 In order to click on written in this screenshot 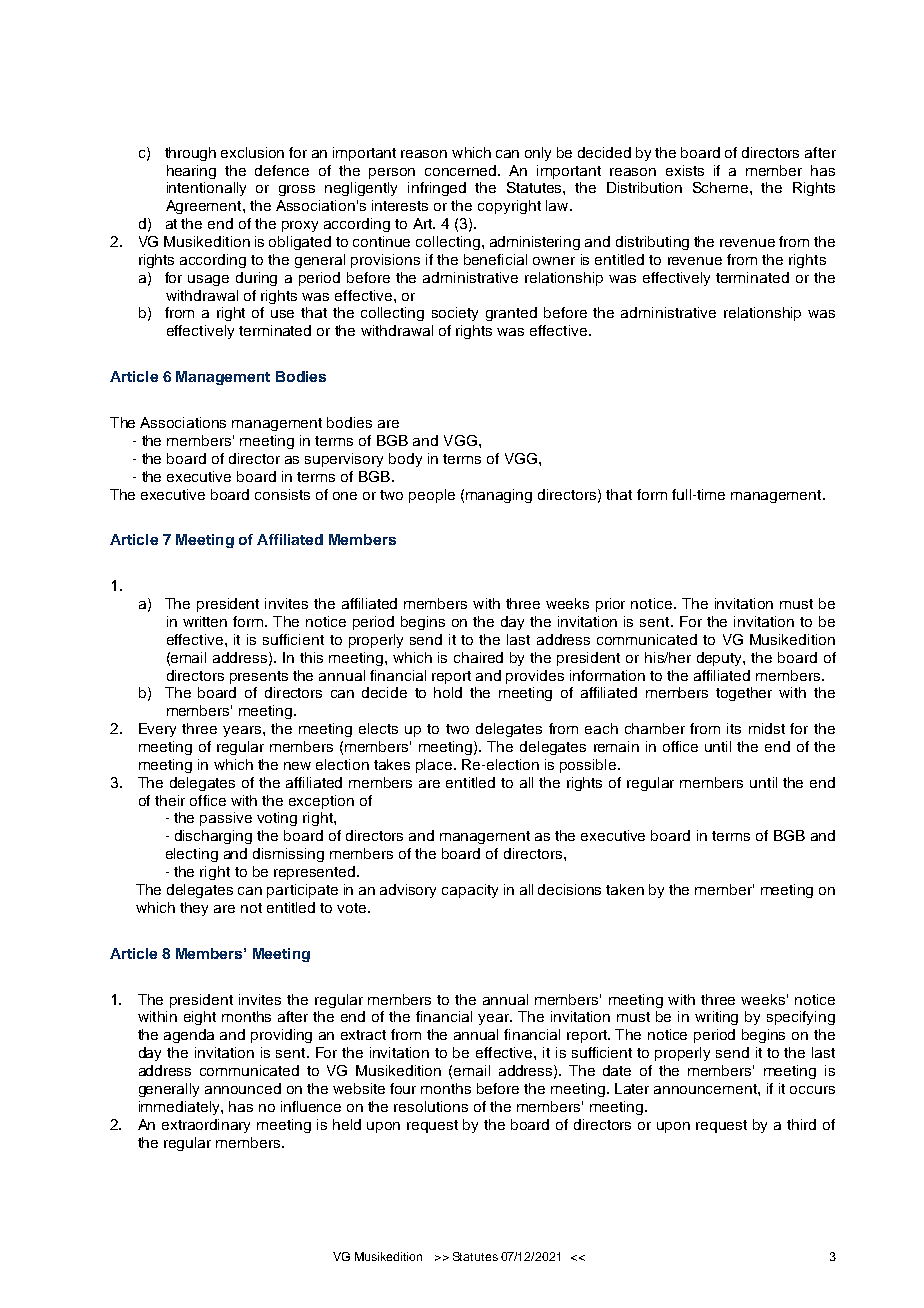, I will do `click(205, 621)`.
